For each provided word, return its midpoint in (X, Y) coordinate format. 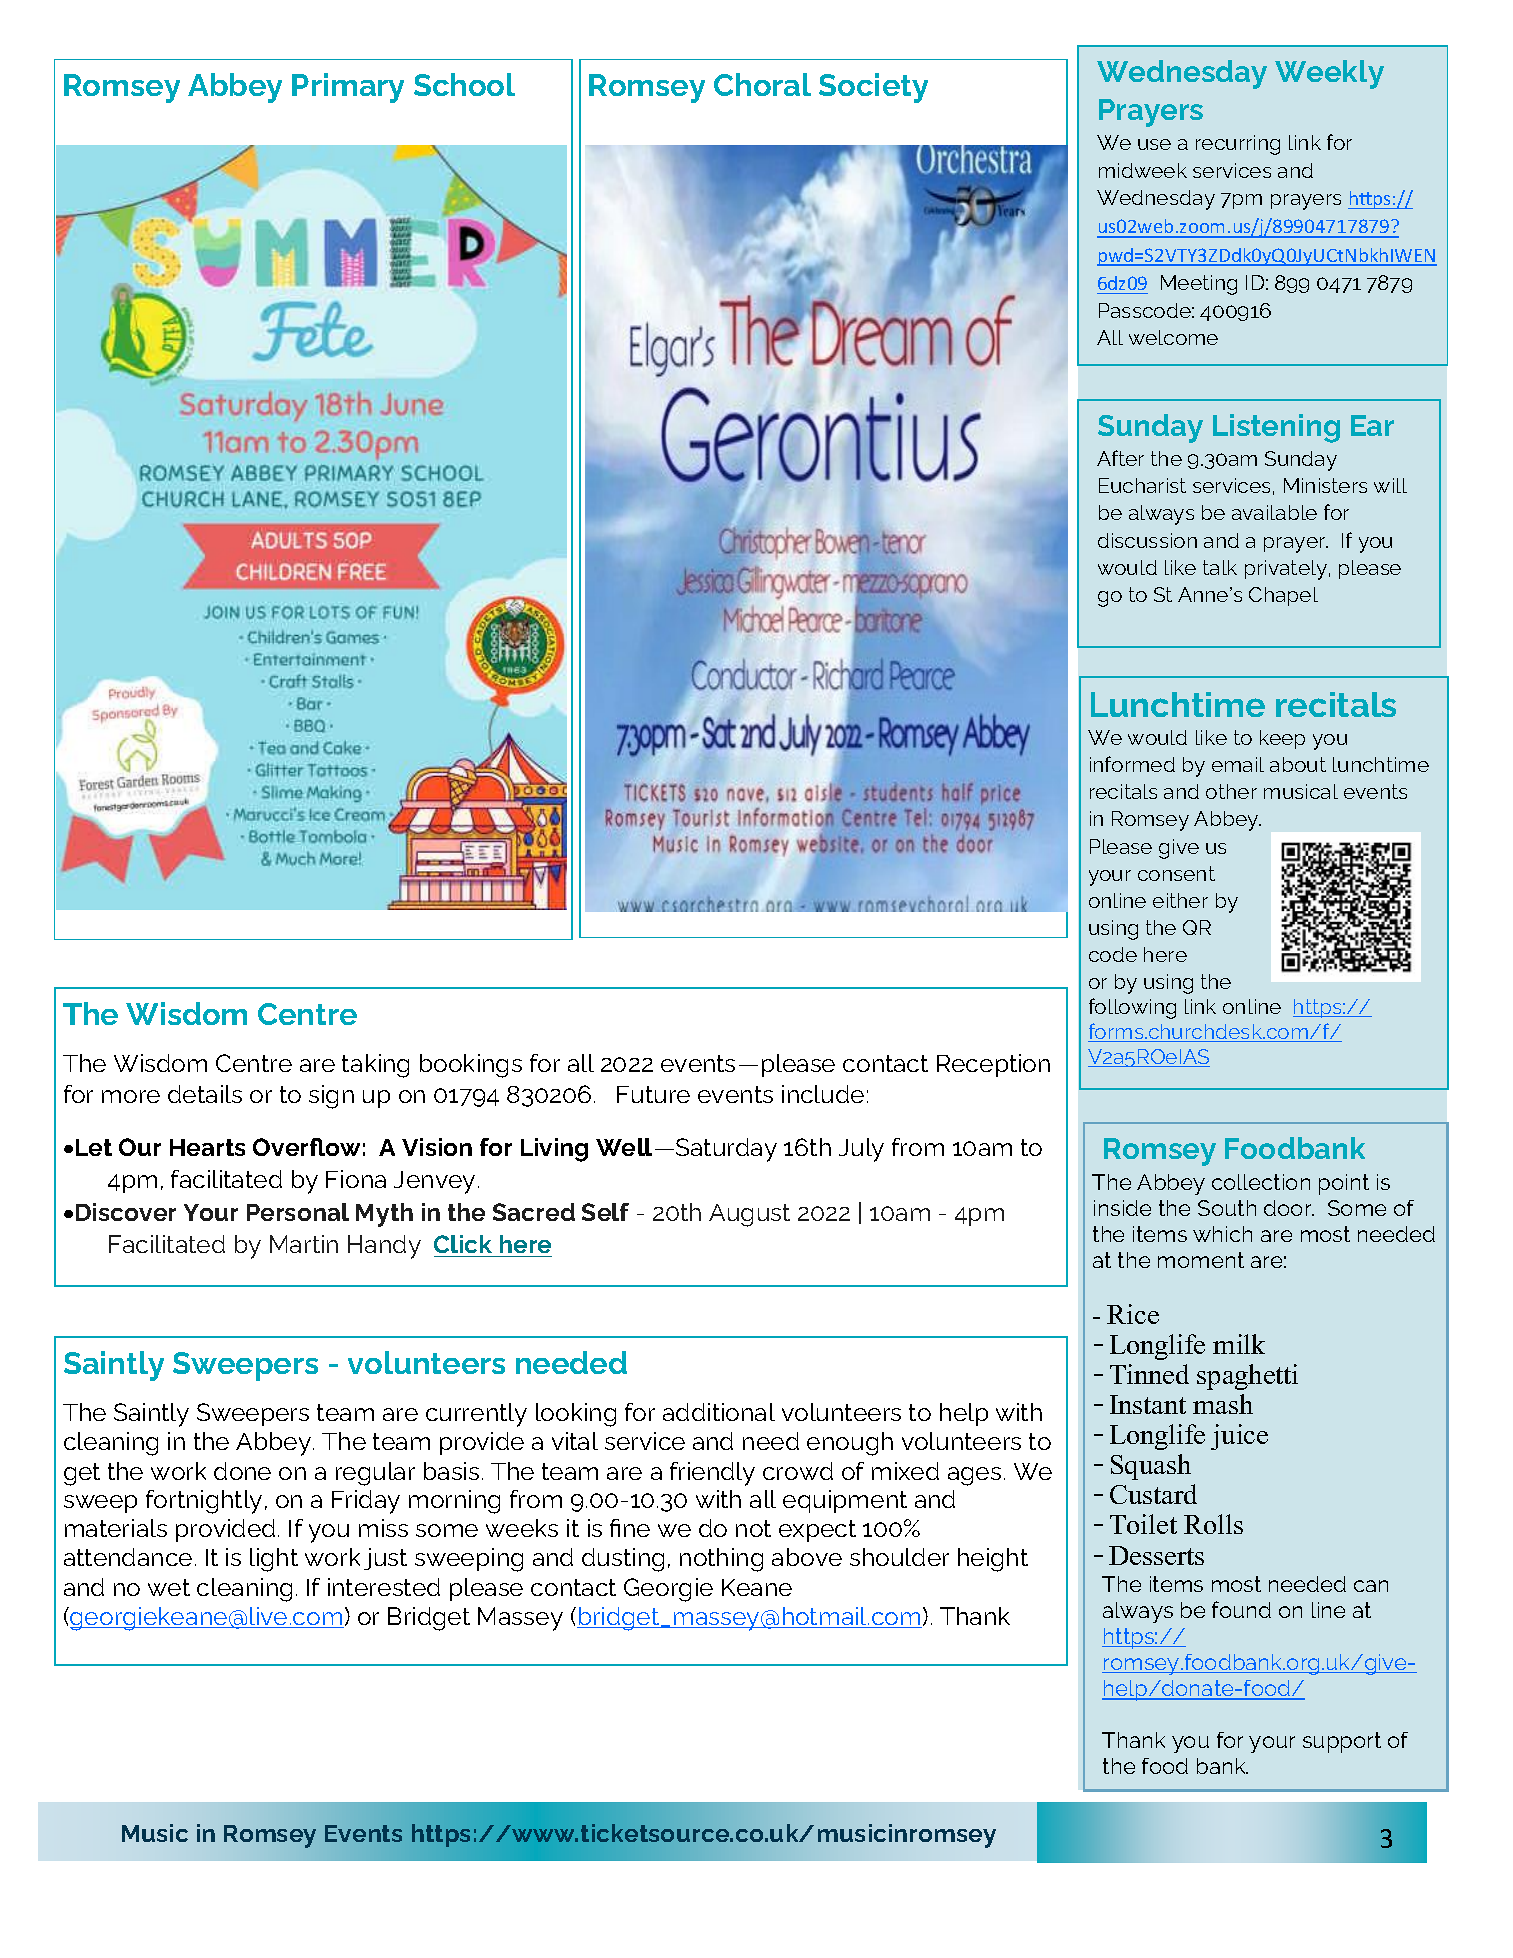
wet (169, 1587)
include (823, 1094)
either (1180, 900)
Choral (762, 84)
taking (375, 1066)
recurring (1238, 145)
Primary (348, 88)
